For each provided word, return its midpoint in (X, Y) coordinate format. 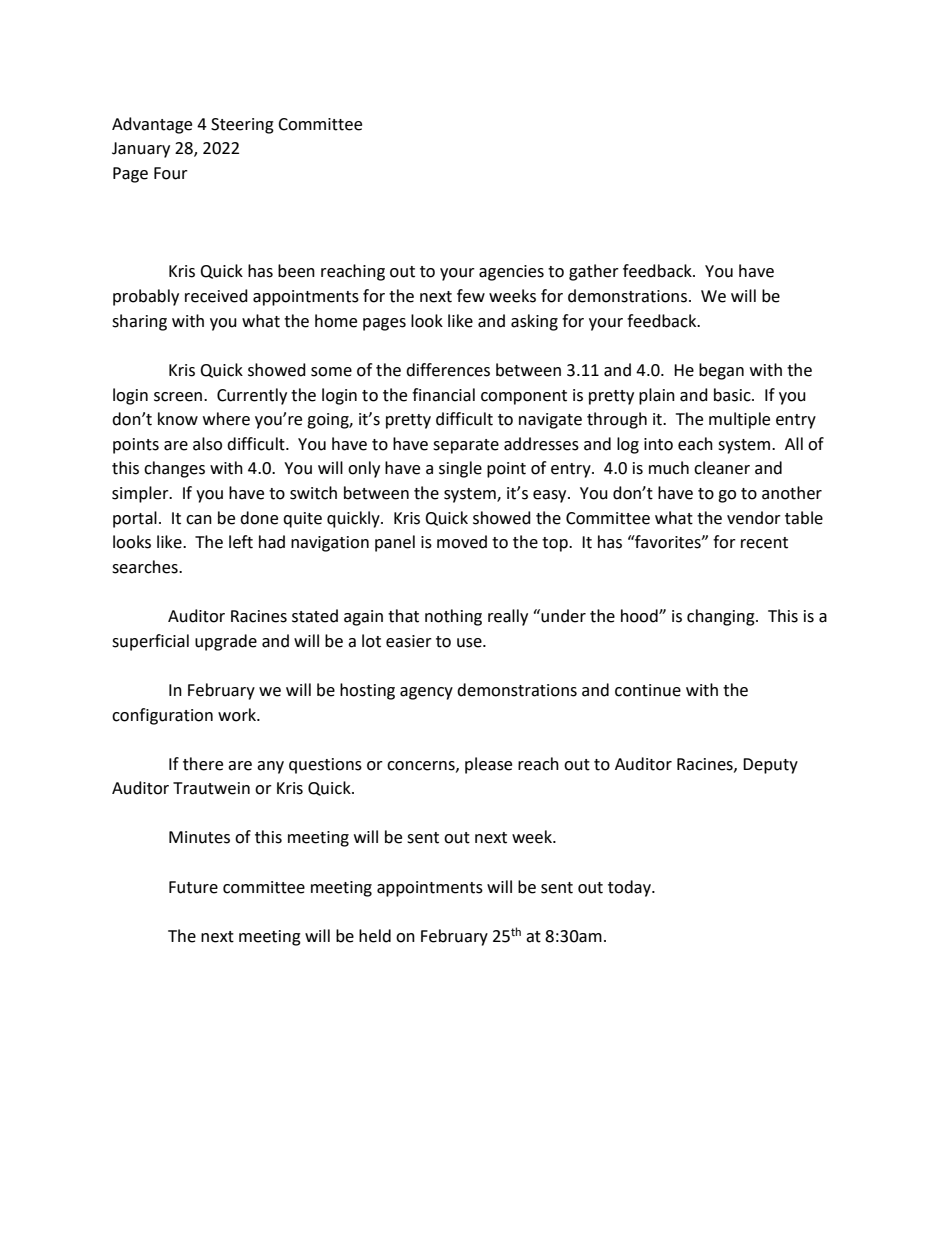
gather (594, 272)
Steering (242, 126)
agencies (511, 273)
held (375, 936)
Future (193, 887)
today (630, 888)
